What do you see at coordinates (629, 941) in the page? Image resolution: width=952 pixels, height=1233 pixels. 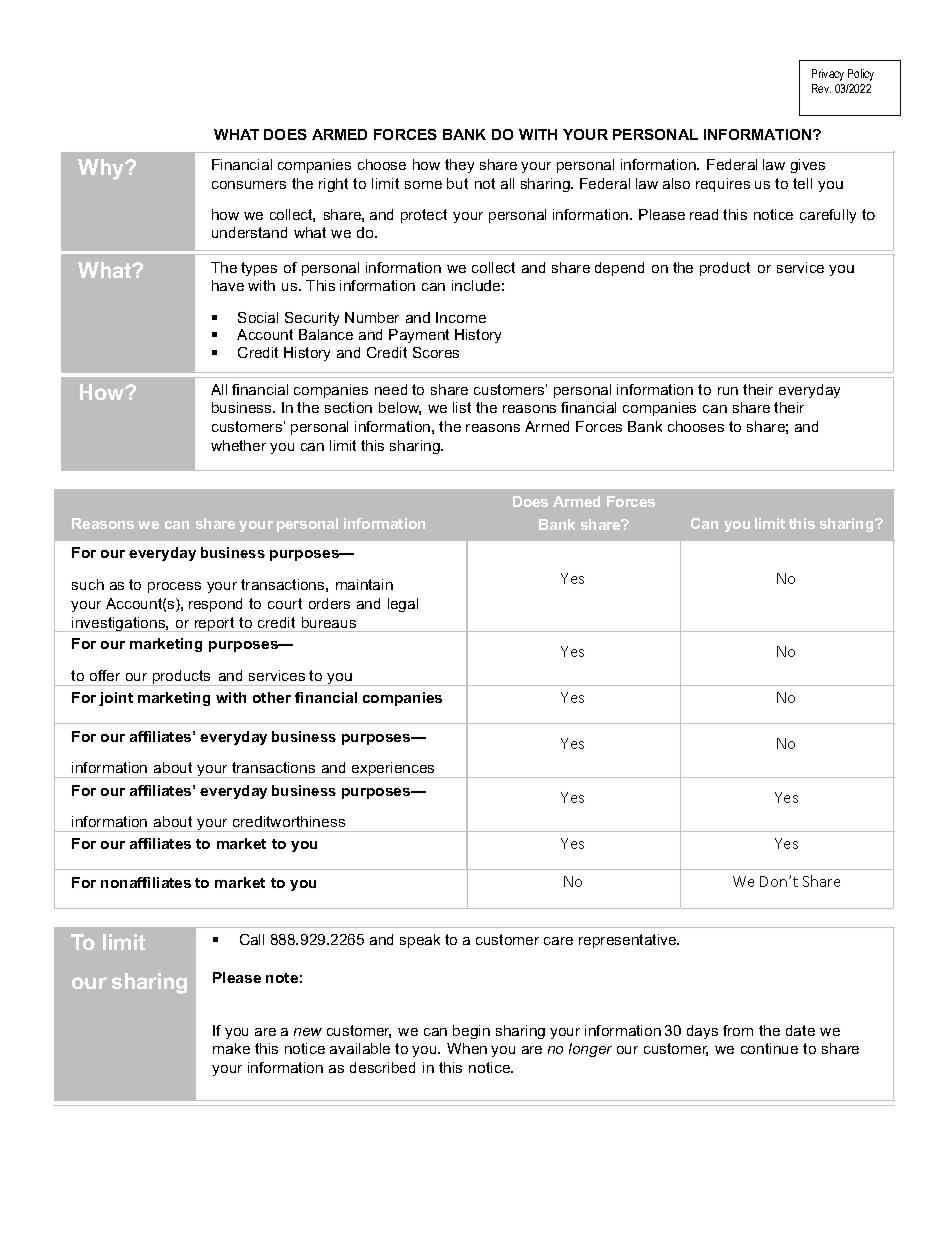 I see `representative` at bounding box center [629, 941].
